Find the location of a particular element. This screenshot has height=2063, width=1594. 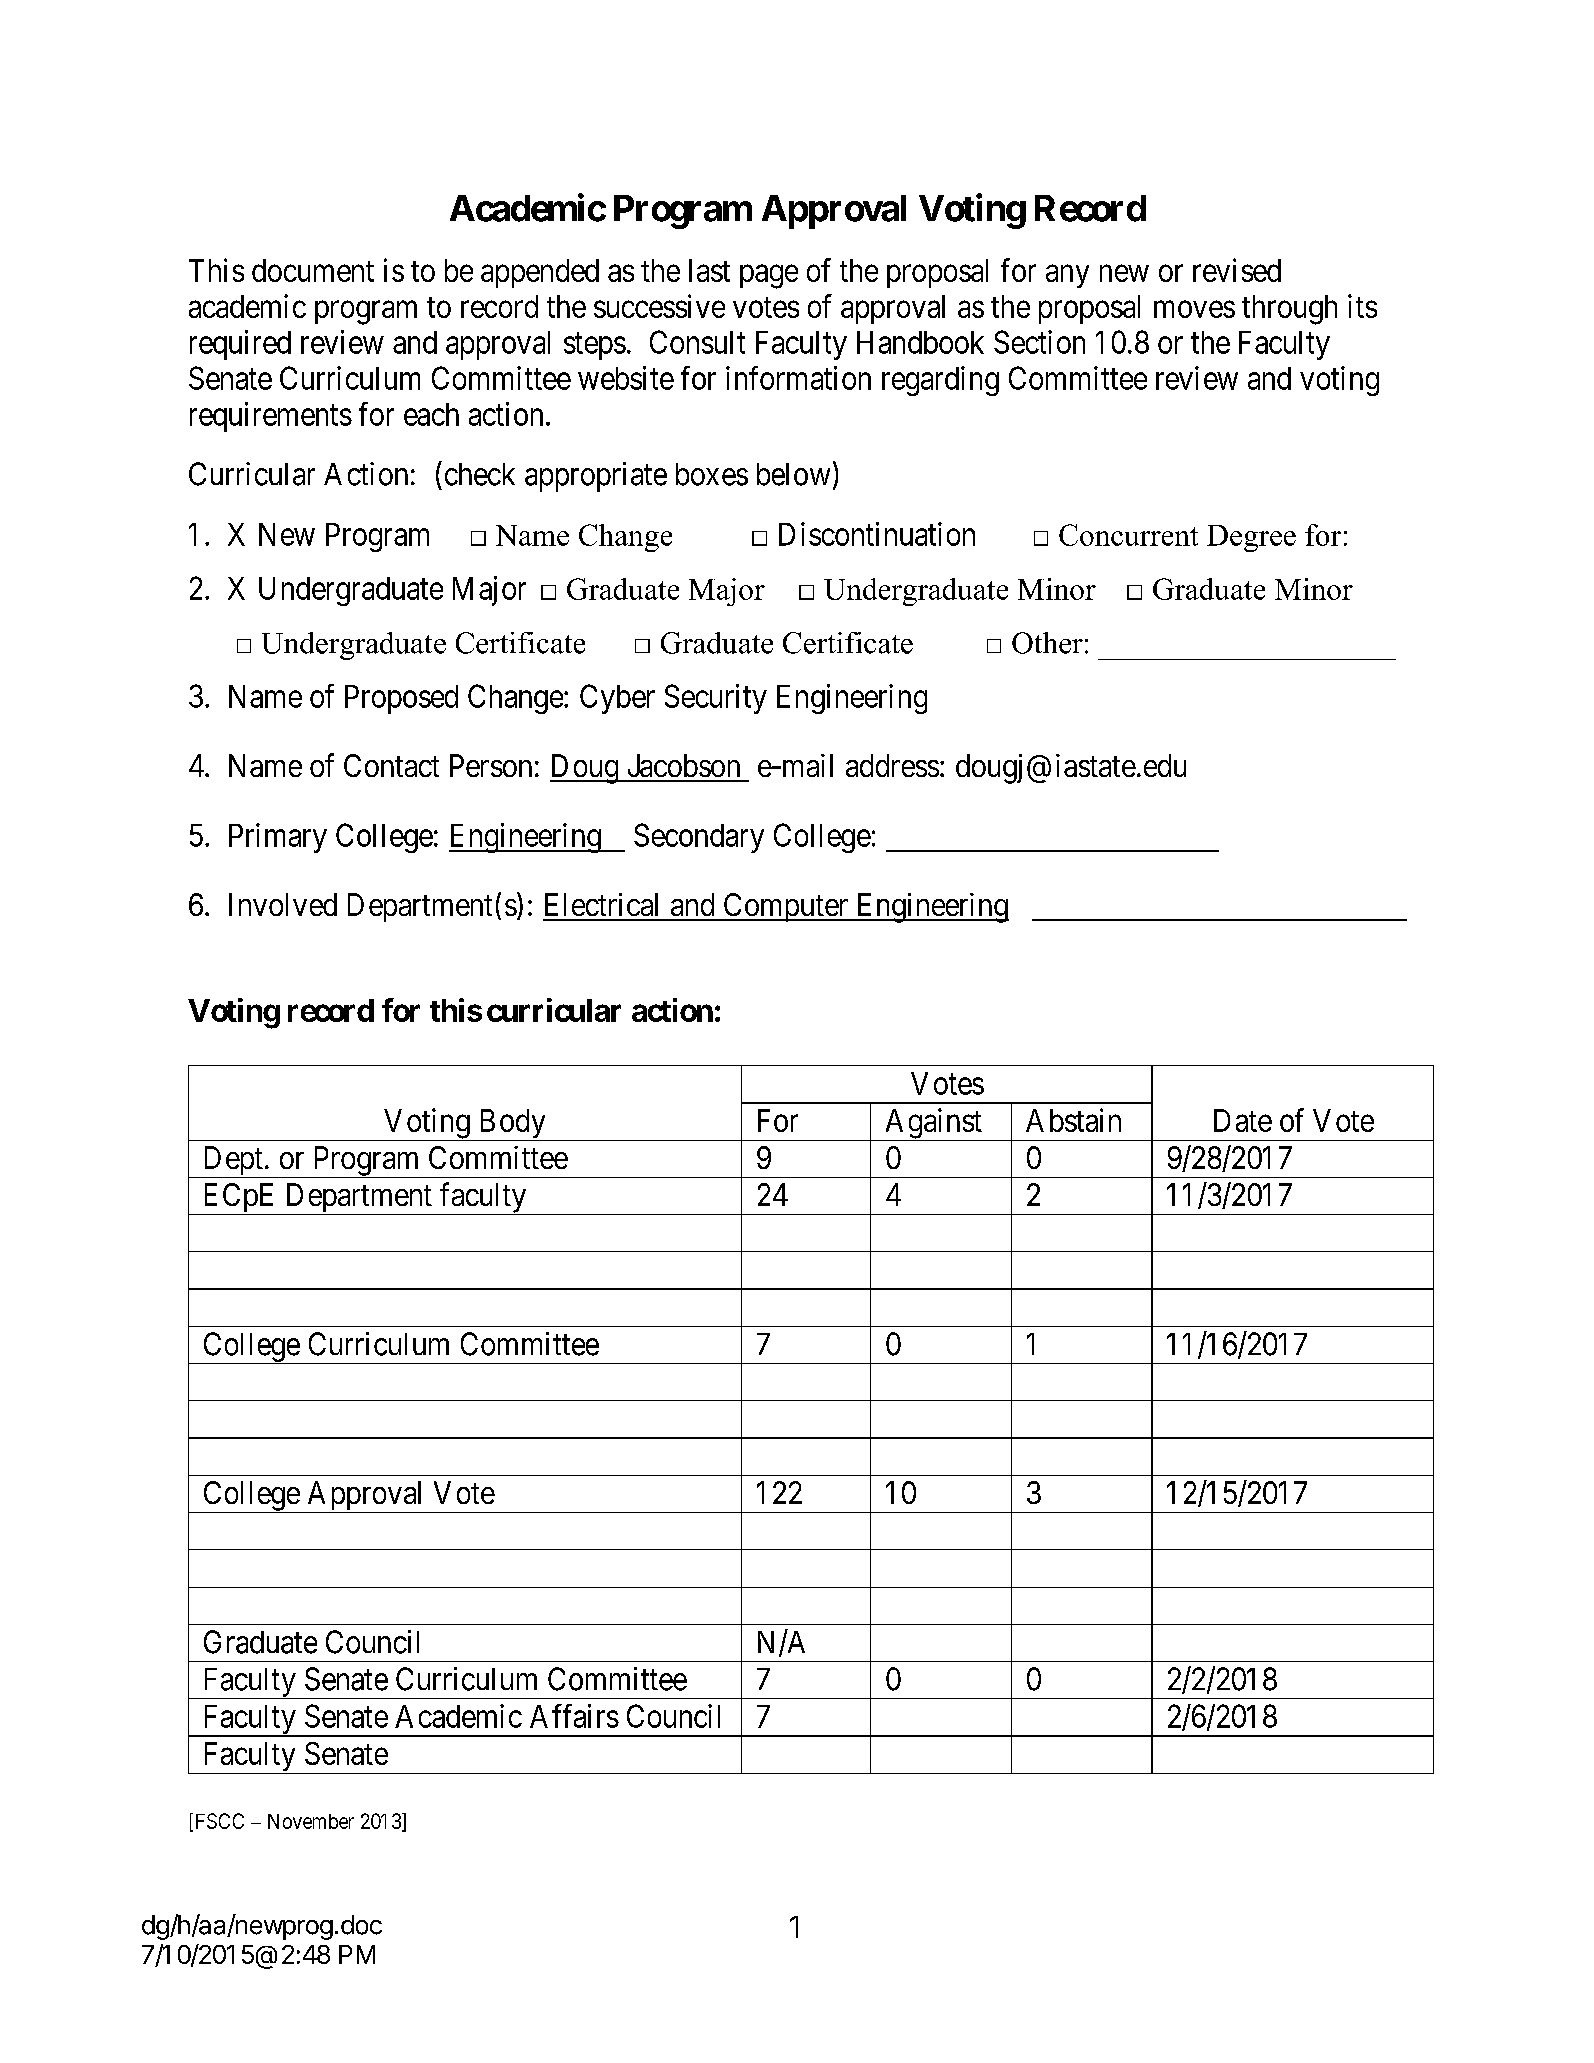

Against is located at coordinates (933, 1124).
